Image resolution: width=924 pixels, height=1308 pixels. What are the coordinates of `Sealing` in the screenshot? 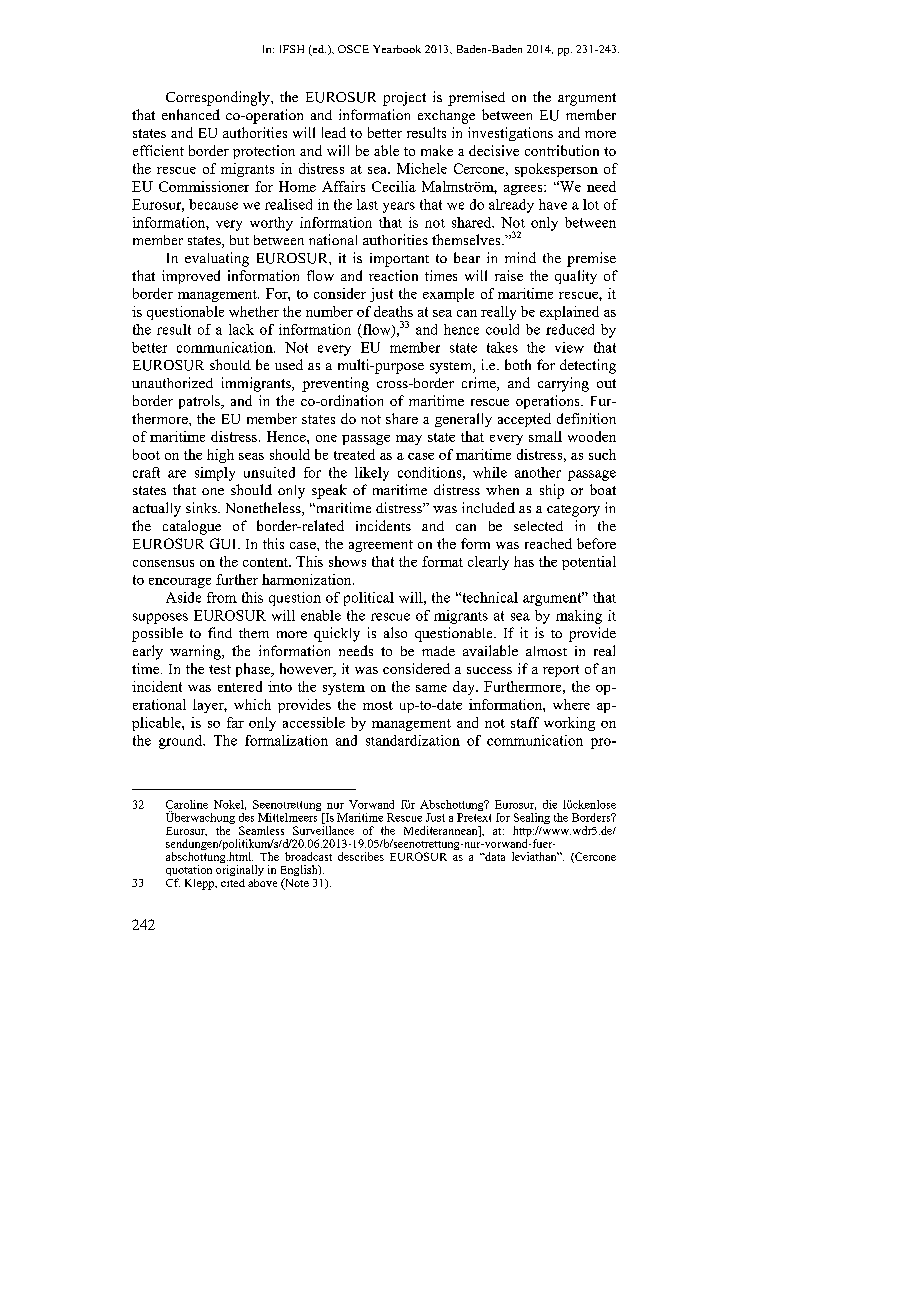 It's located at (532, 820).
